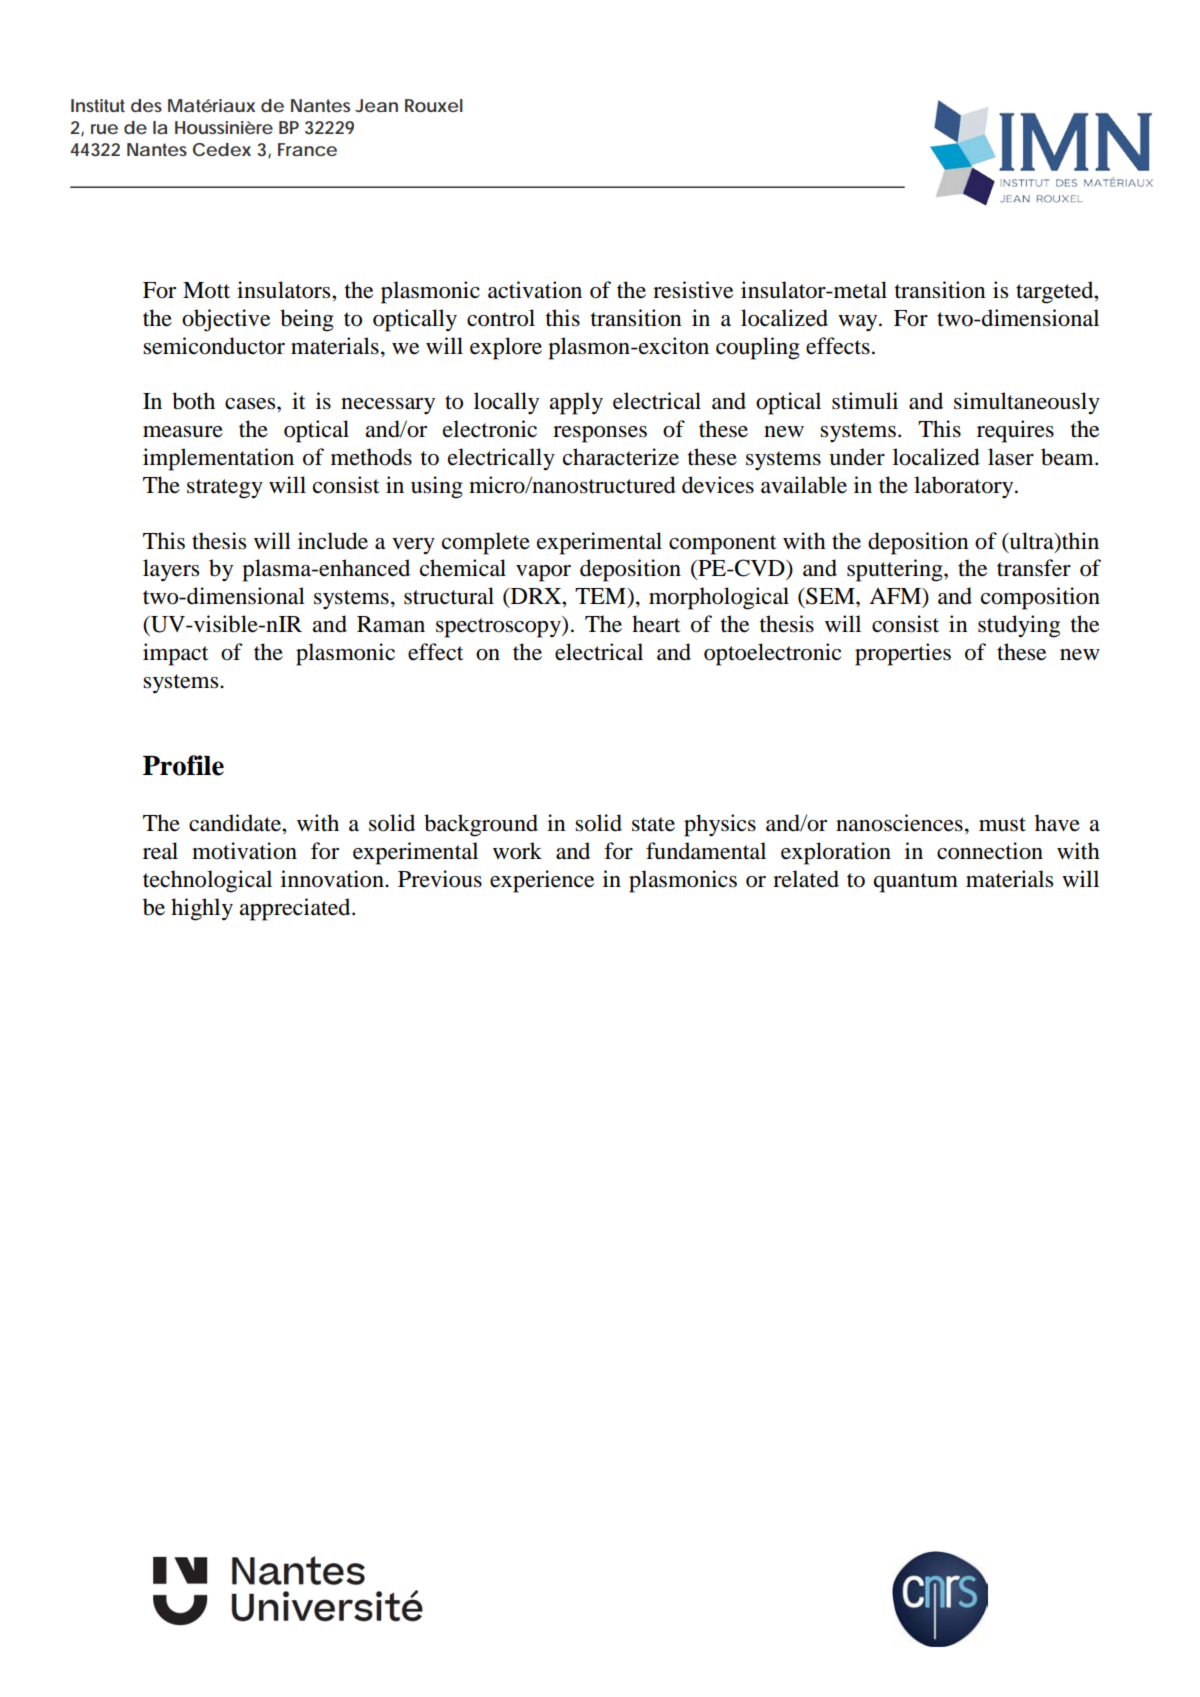  Describe the element at coordinates (542, 881) in the screenshot. I see `experience` at that location.
